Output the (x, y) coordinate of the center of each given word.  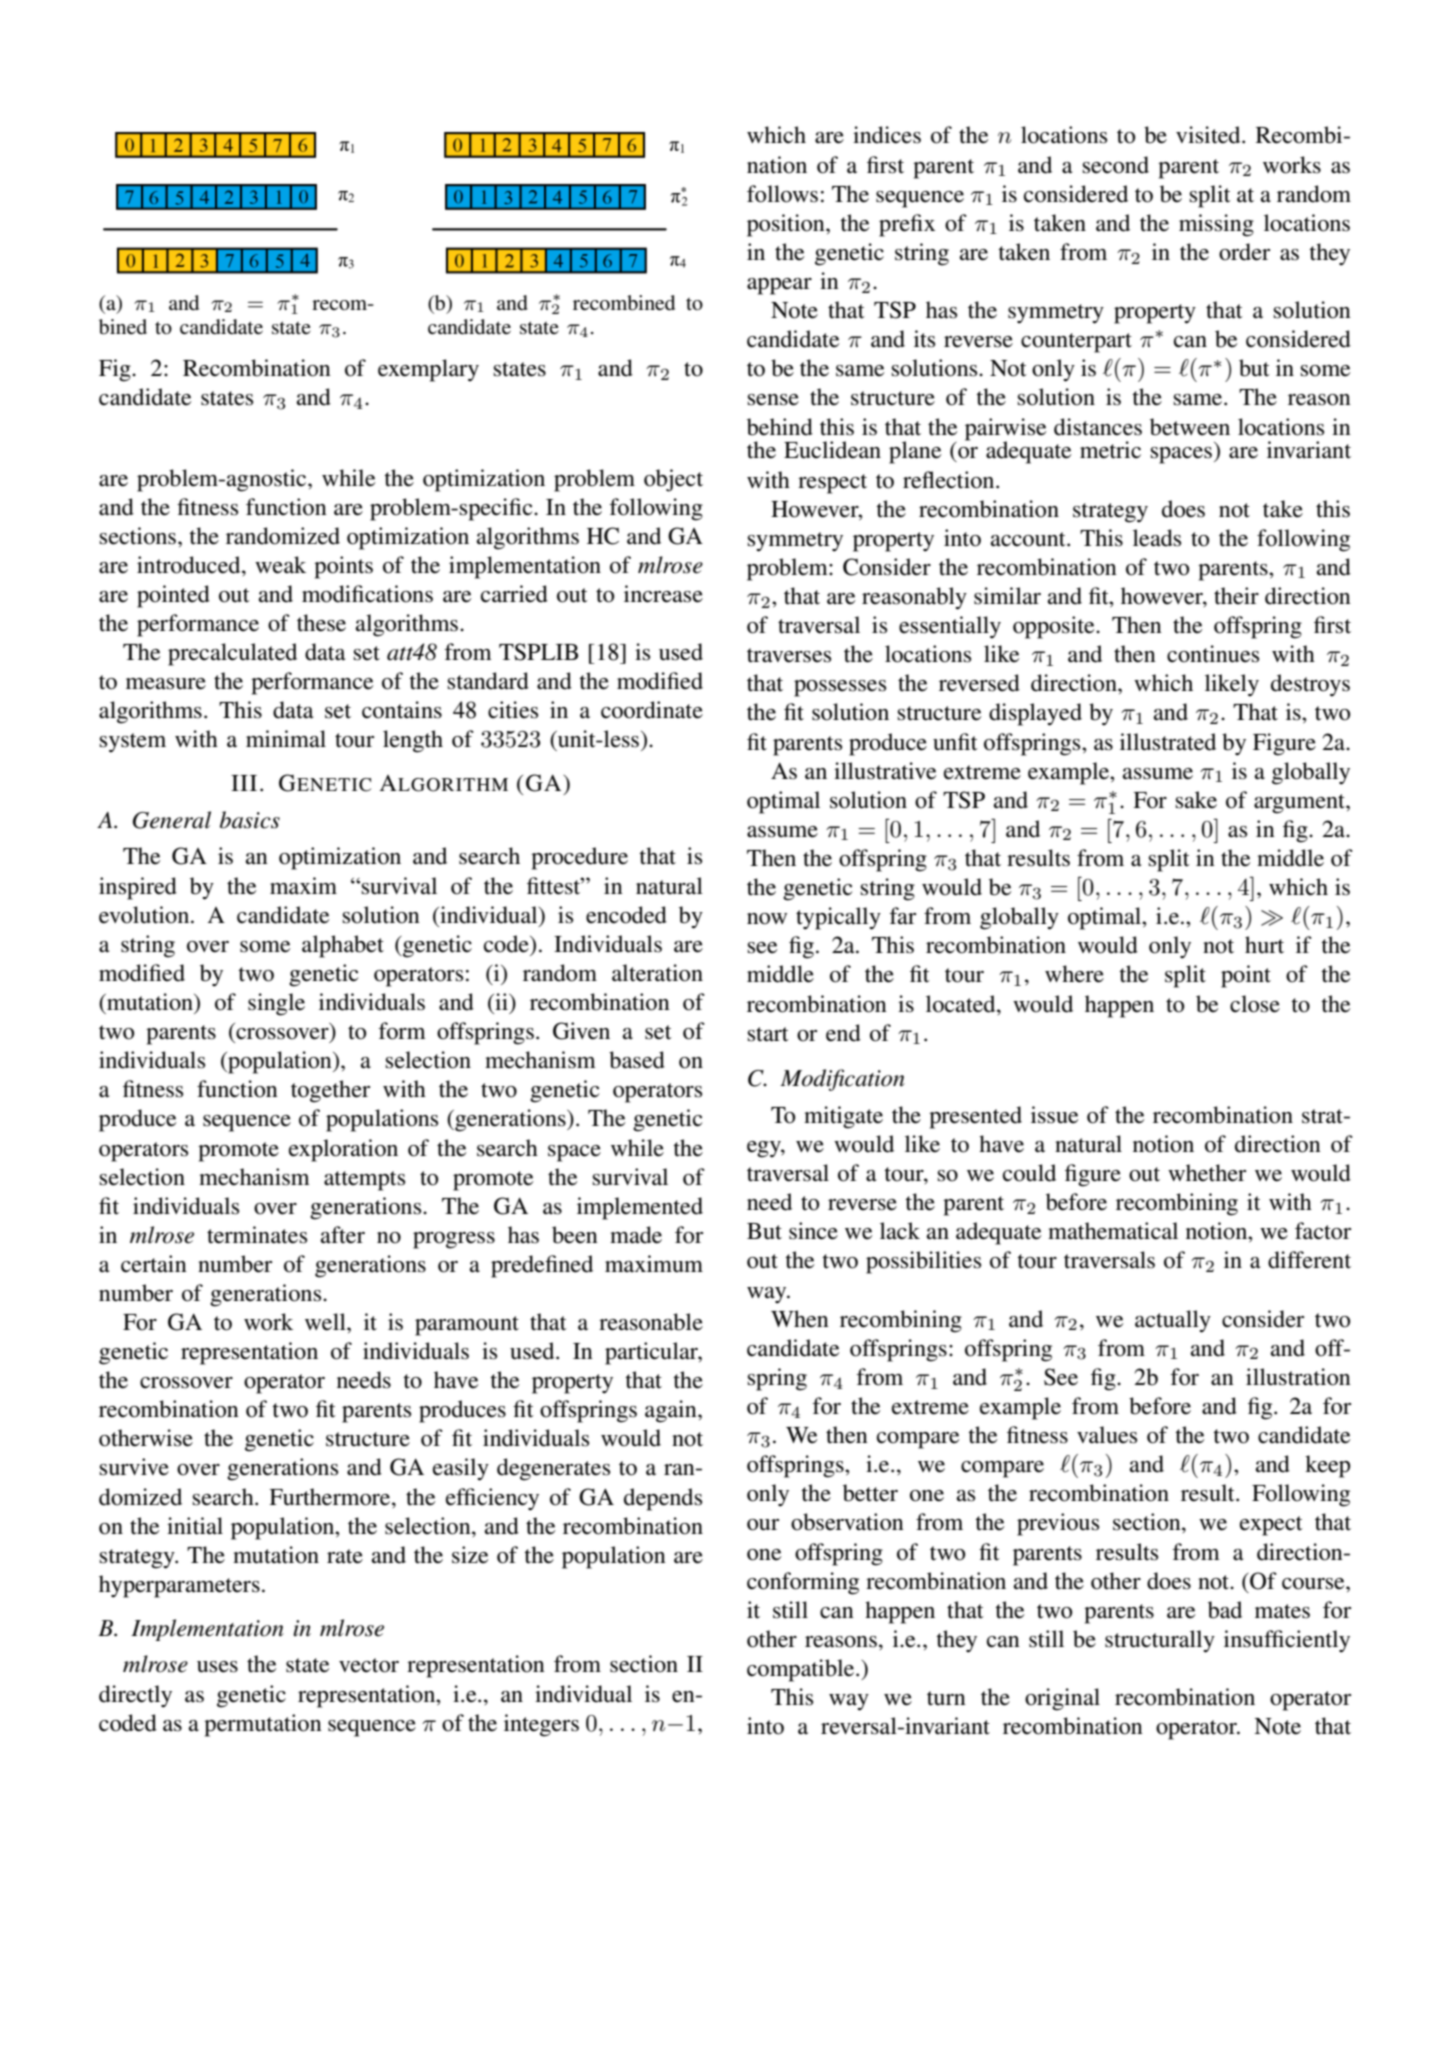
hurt (1264, 945)
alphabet (343, 946)
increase (663, 594)
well (326, 1322)
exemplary (428, 370)
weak (280, 565)
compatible (802, 1670)
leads (1157, 538)
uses (217, 1667)
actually (1173, 1321)
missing (1216, 225)
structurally (1160, 1641)
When (800, 1319)
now (767, 919)
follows (782, 194)
